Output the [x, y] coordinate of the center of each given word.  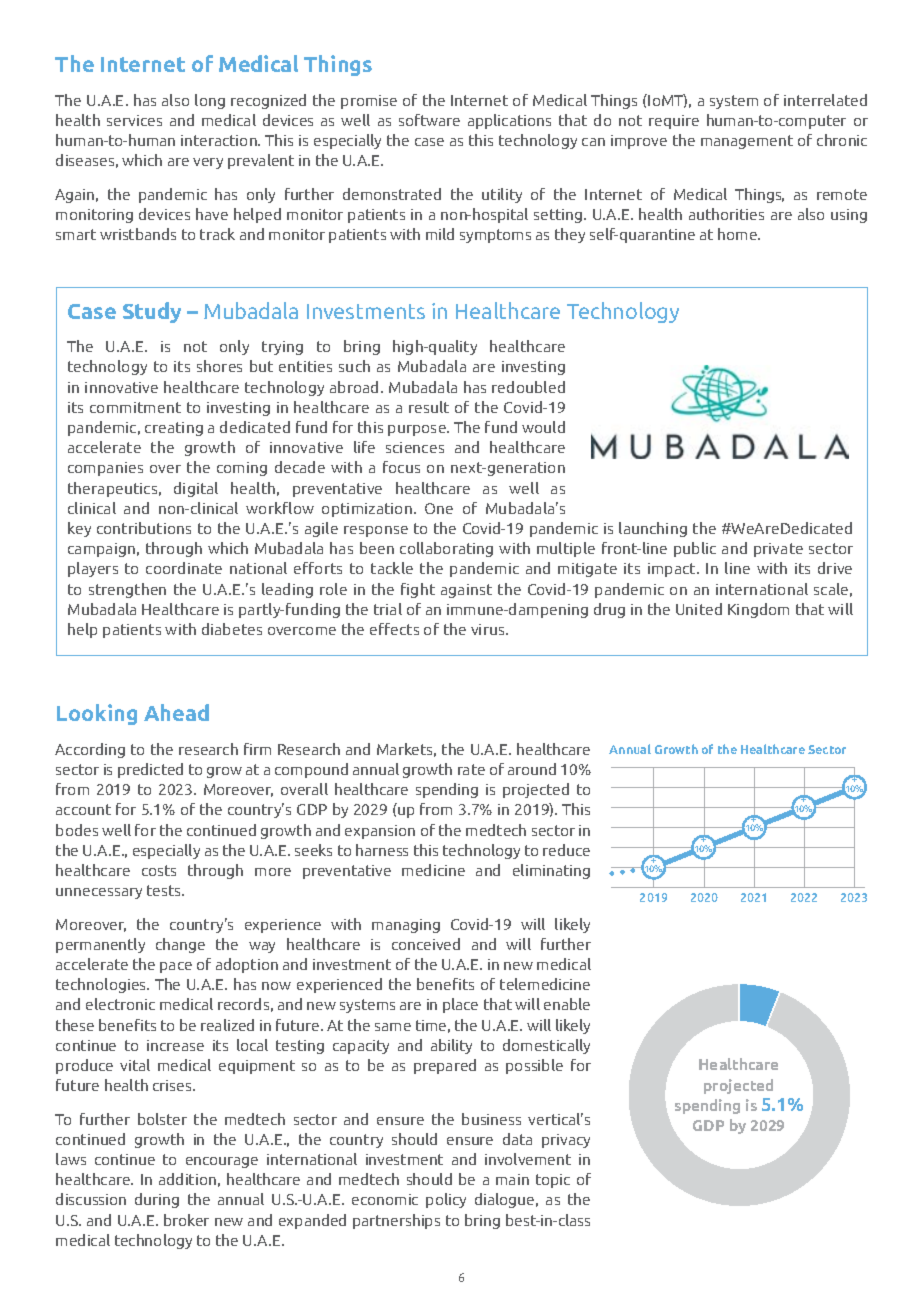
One [439, 508]
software [429, 120]
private [778, 550]
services [134, 120]
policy [446, 1200]
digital [196, 489]
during [157, 1200]
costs [159, 870]
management [747, 142]
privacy [566, 1141]
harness [382, 850]
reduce [566, 850]
